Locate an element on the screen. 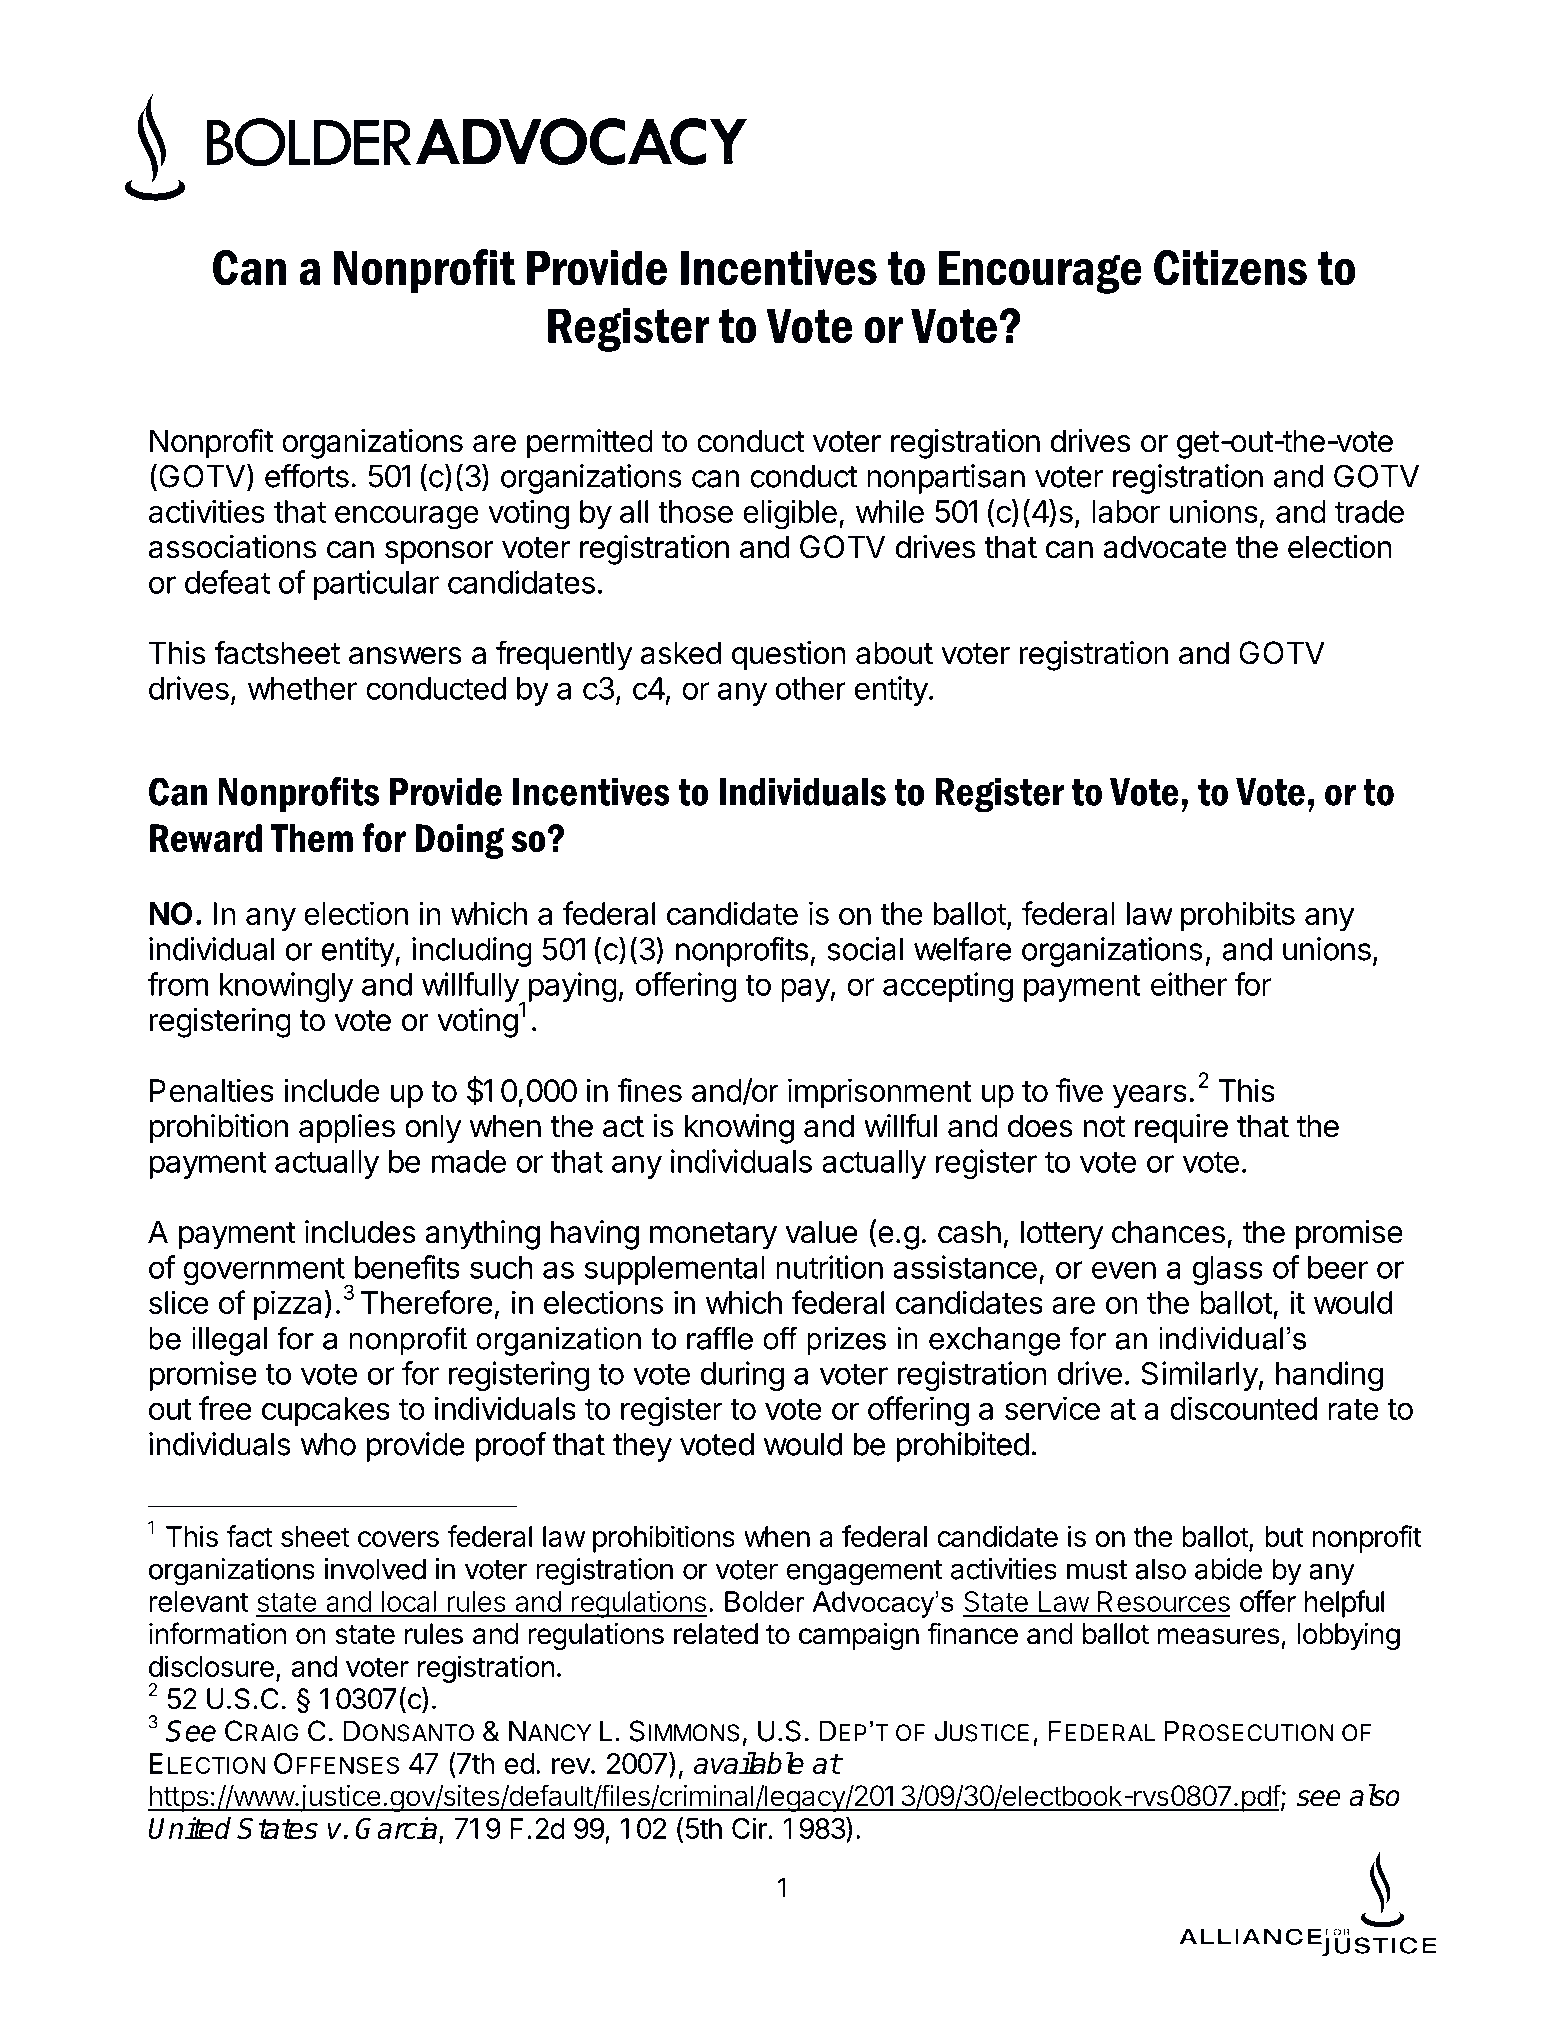  measures is located at coordinates (1219, 1636).
